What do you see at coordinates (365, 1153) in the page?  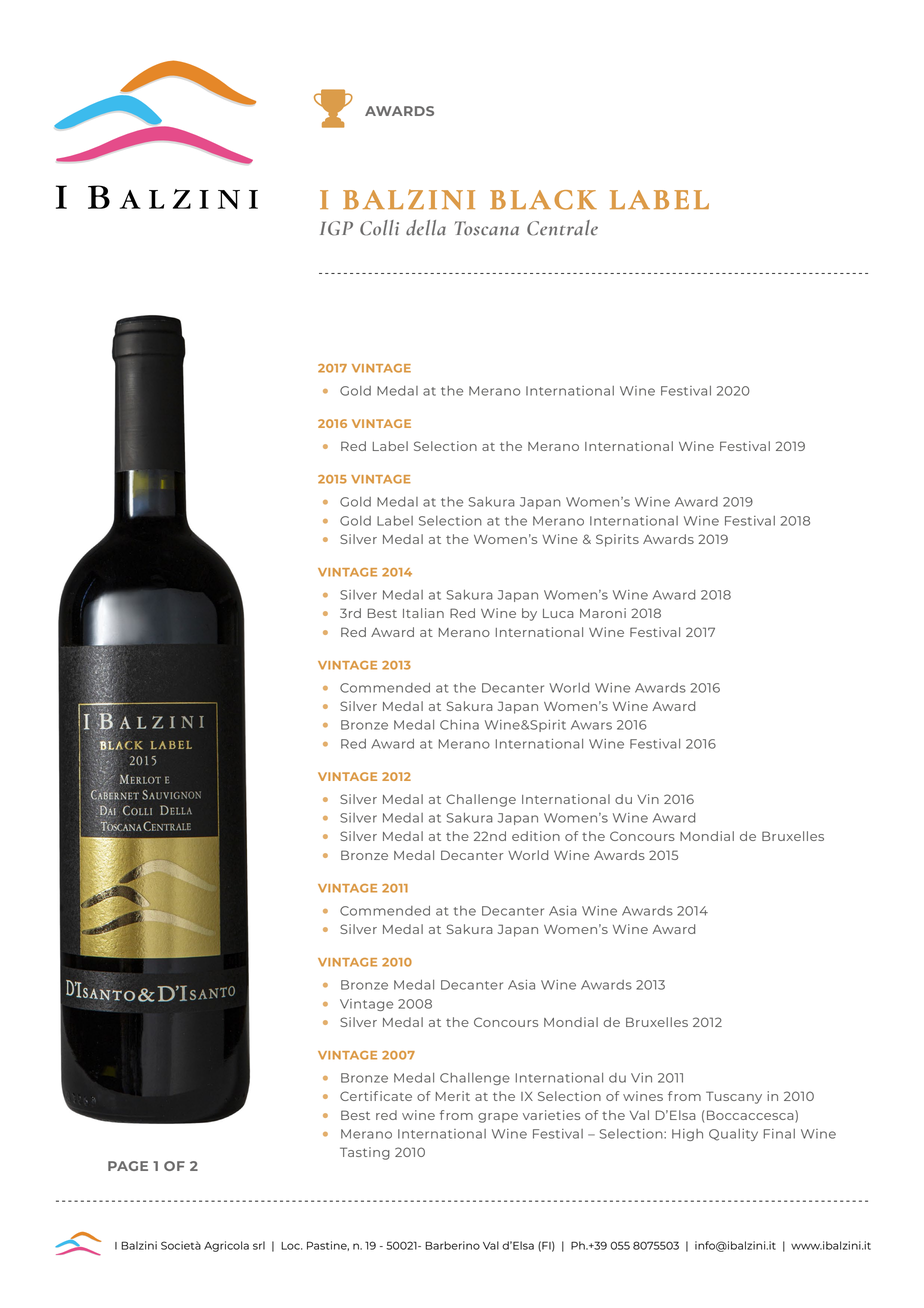 I see `Tasting` at bounding box center [365, 1153].
